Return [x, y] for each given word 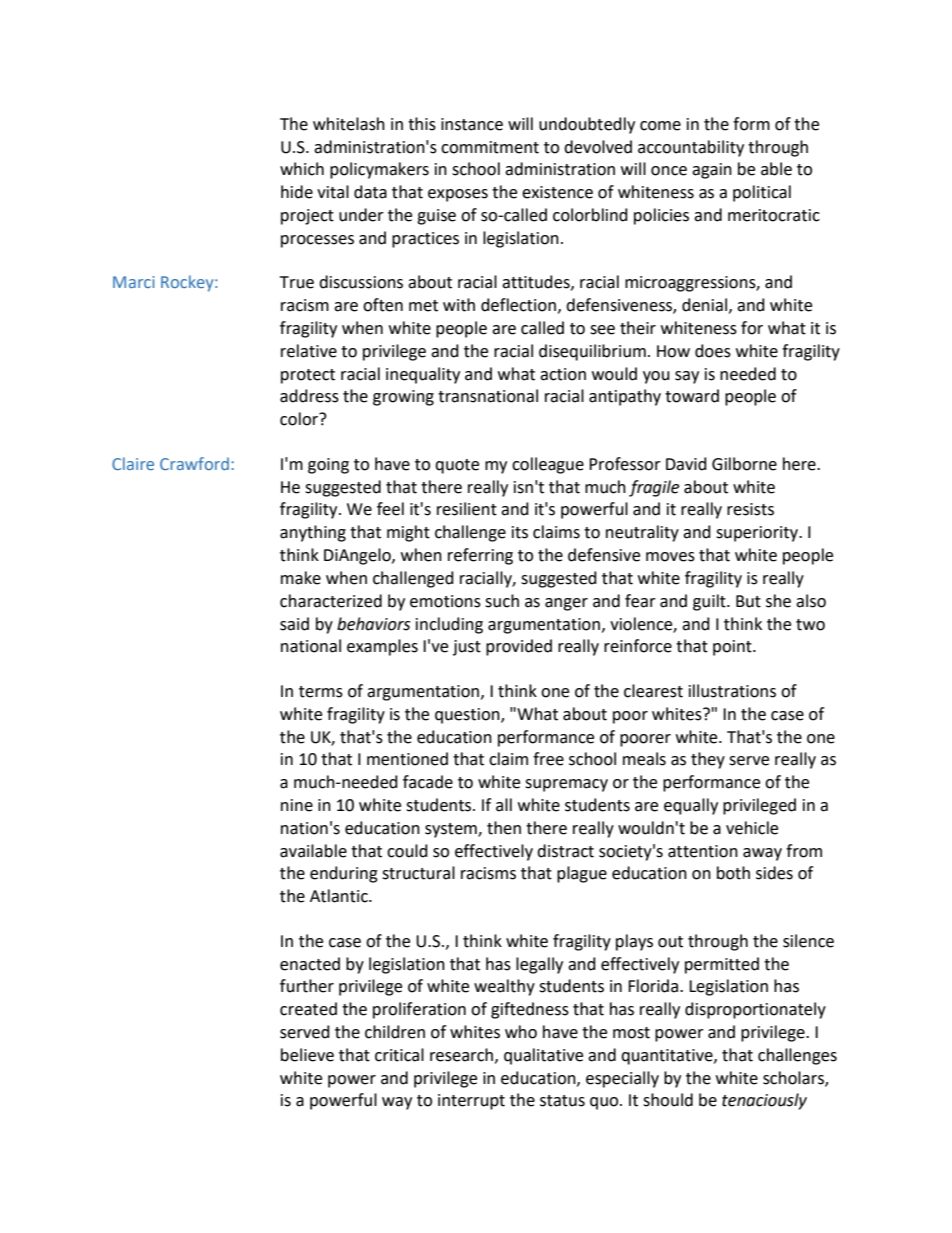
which [302, 169]
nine [297, 805]
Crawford [194, 463]
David [686, 464]
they [708, 760]
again [712, 171]
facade [428, 782]
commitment [490, 147]
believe [307, 1055]
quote [457, 466]
